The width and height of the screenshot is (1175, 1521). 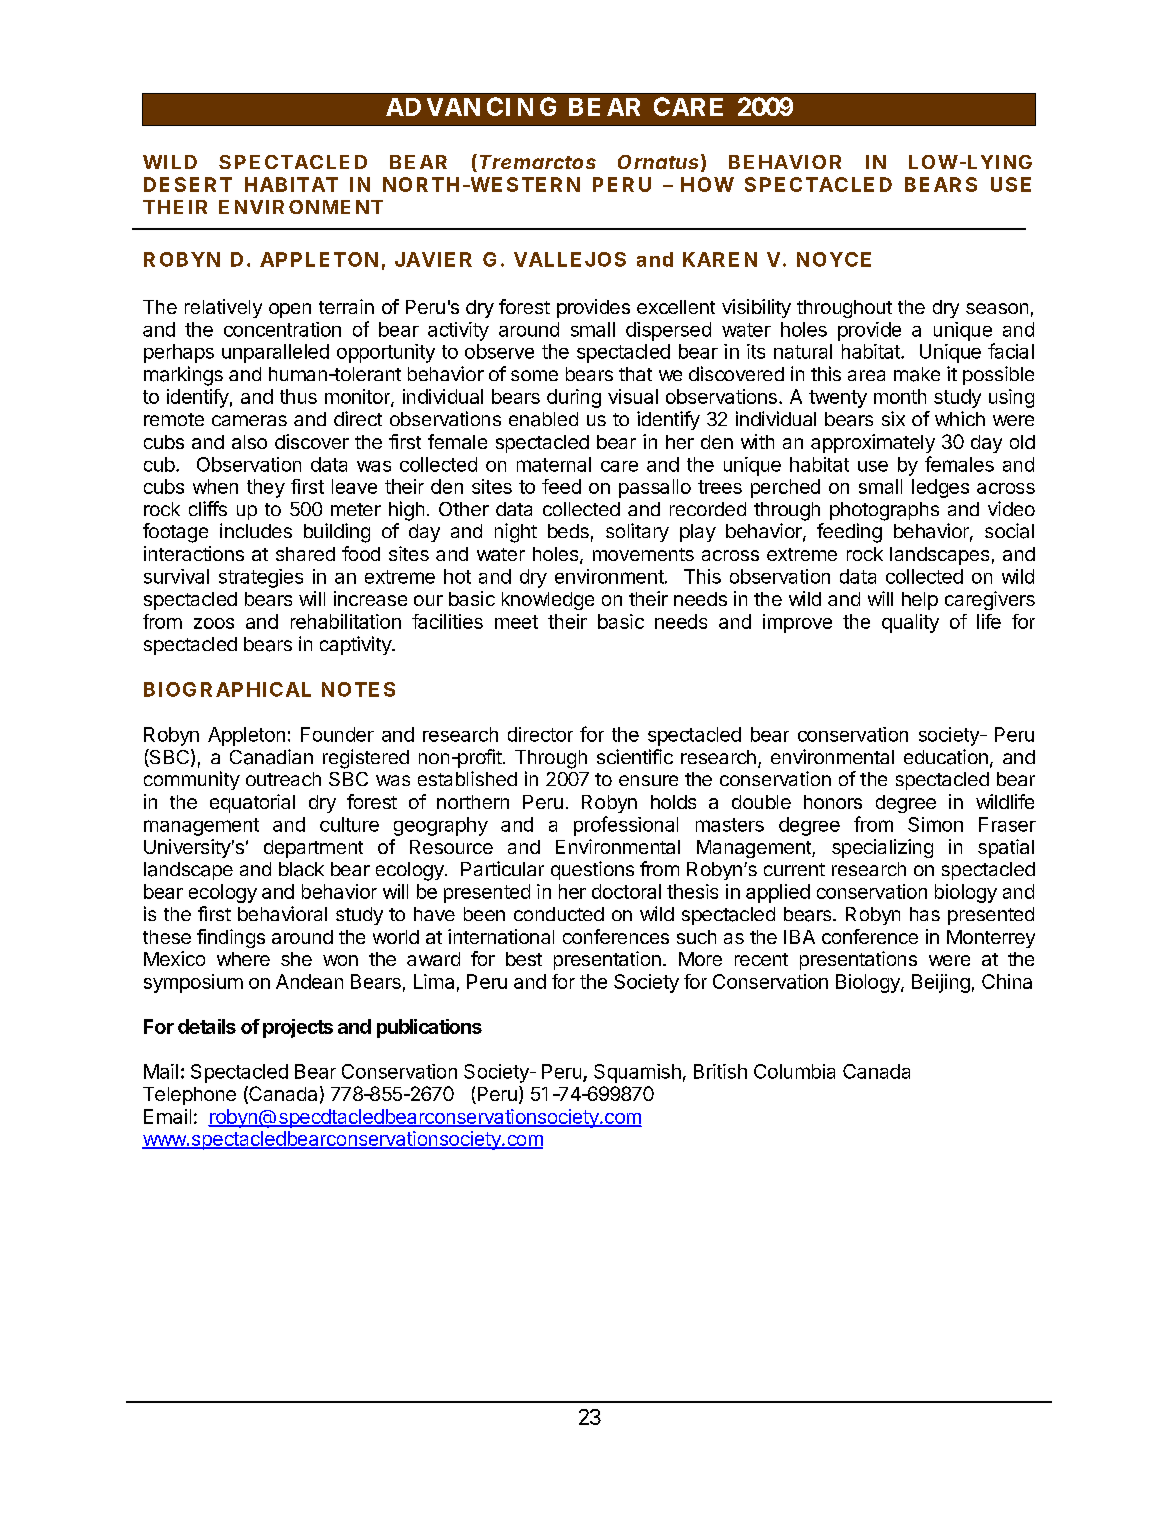 I want to click on British, so click(x=720, y=1071).
